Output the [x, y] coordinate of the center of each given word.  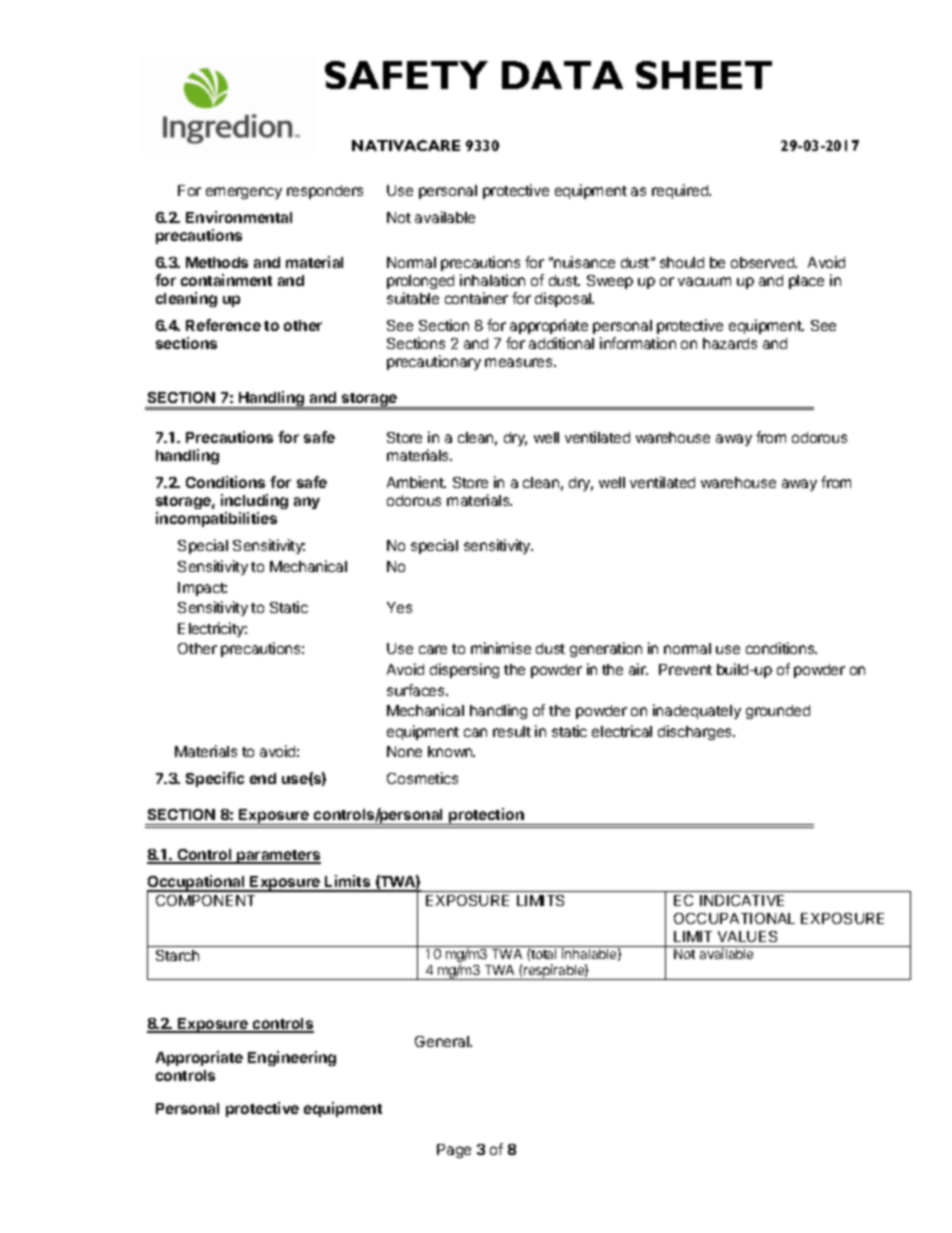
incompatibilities [216, 519]
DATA [562, 75]
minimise [501, 648]
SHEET [704, 75]
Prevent [685, 669]
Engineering [292, 1058]
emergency [244, 193]
